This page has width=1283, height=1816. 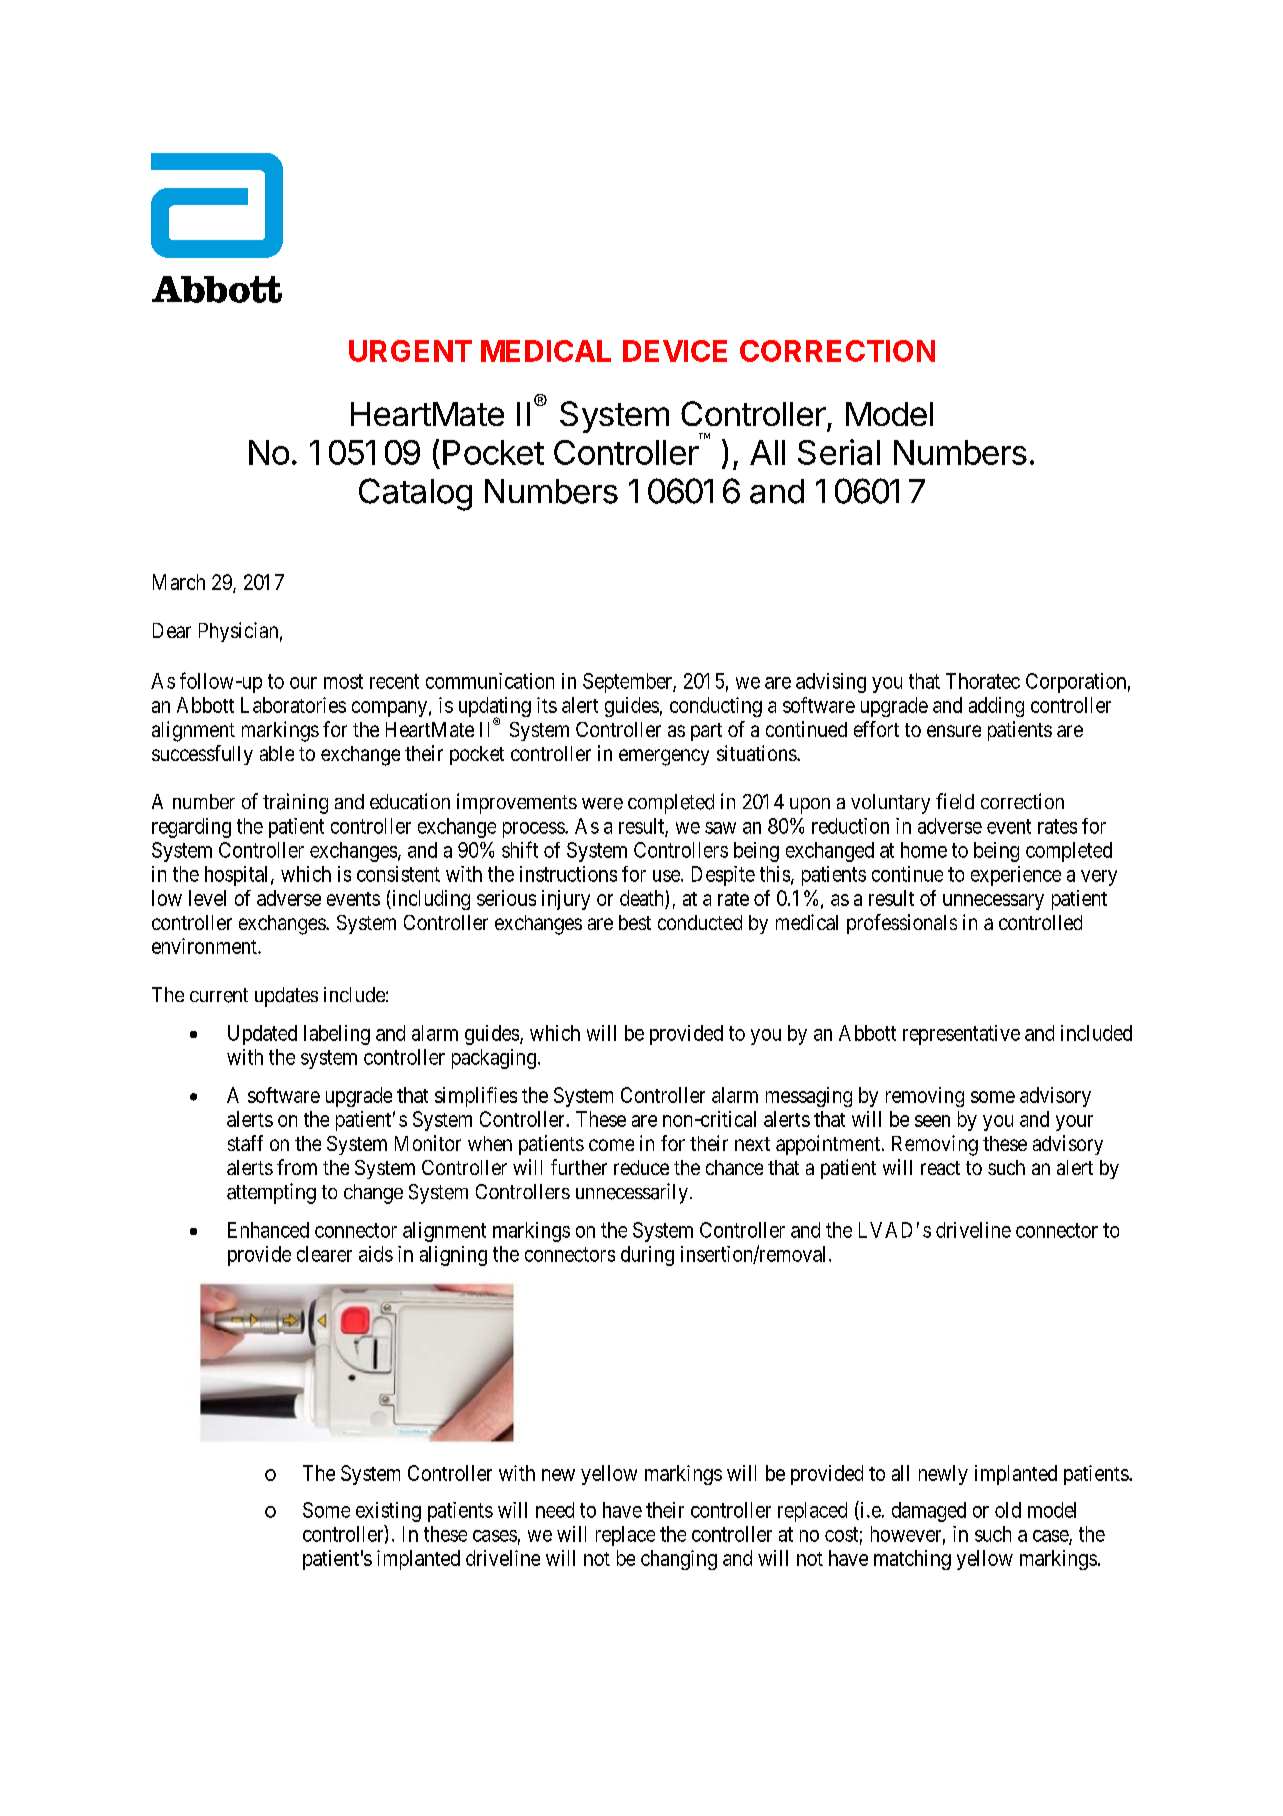 I want to click on from, so click(x=297, y=1167).
